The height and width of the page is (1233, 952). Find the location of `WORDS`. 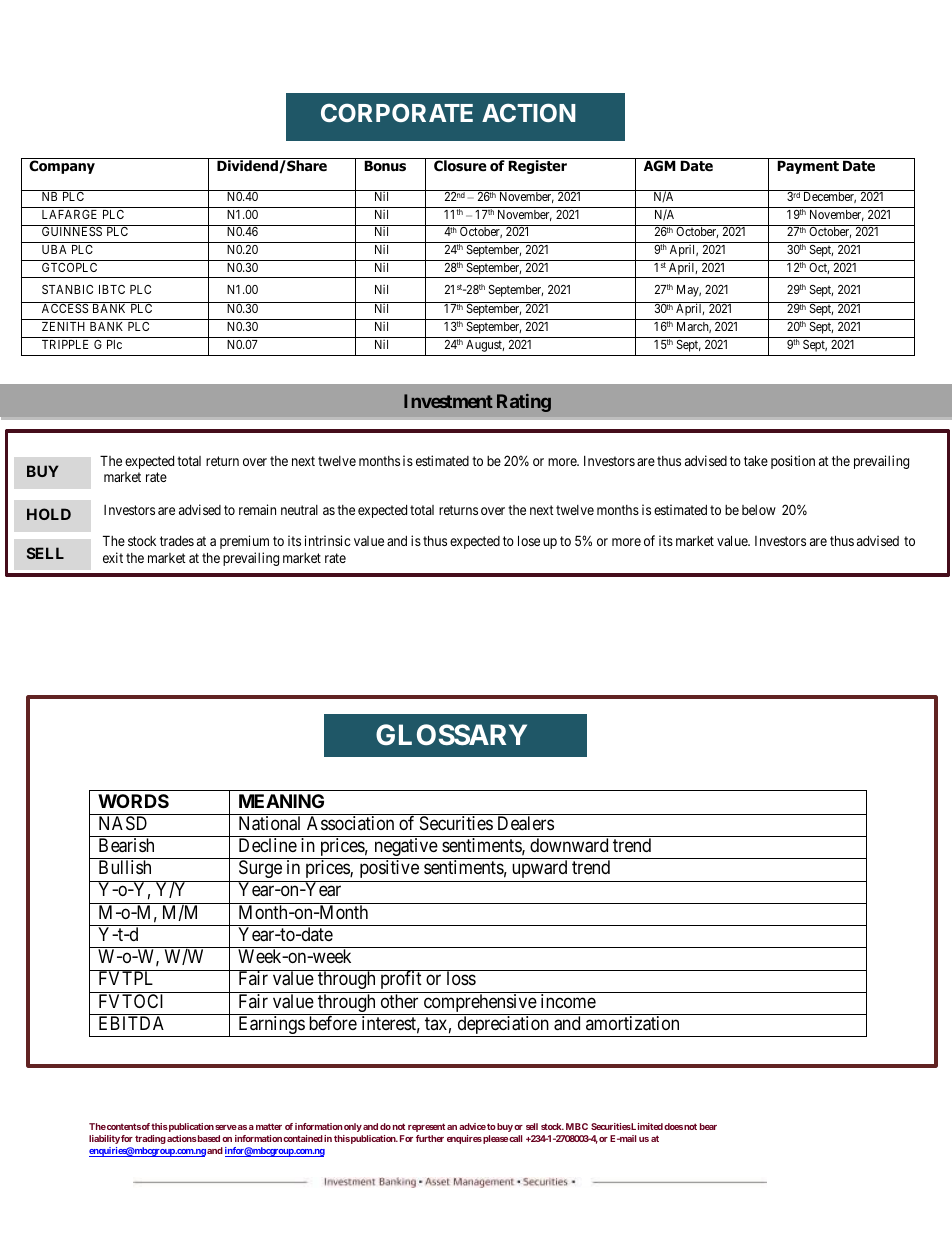

WORDS is located at coordinates (133, 801).
